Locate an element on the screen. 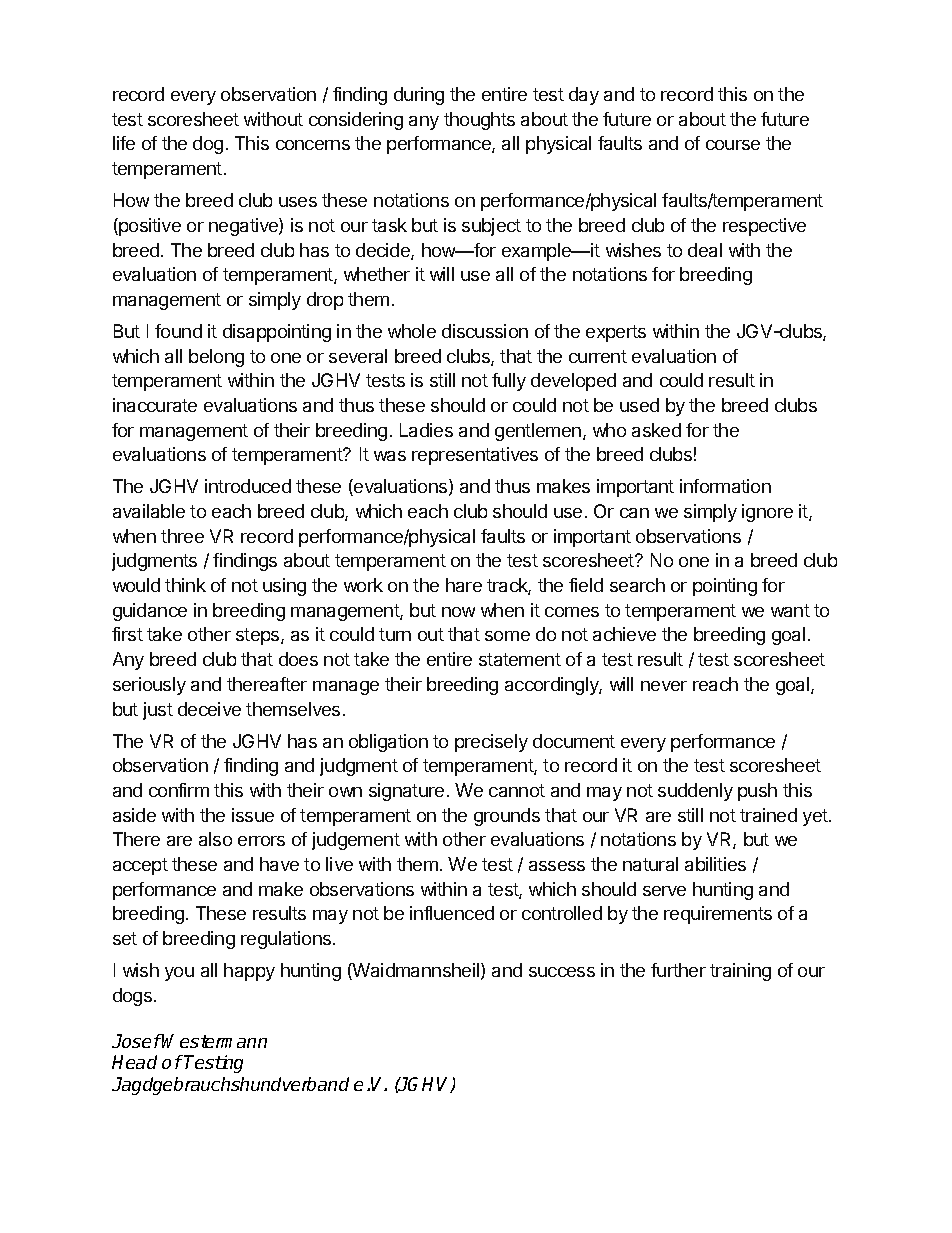  push is located at coordinates (757, 792).
